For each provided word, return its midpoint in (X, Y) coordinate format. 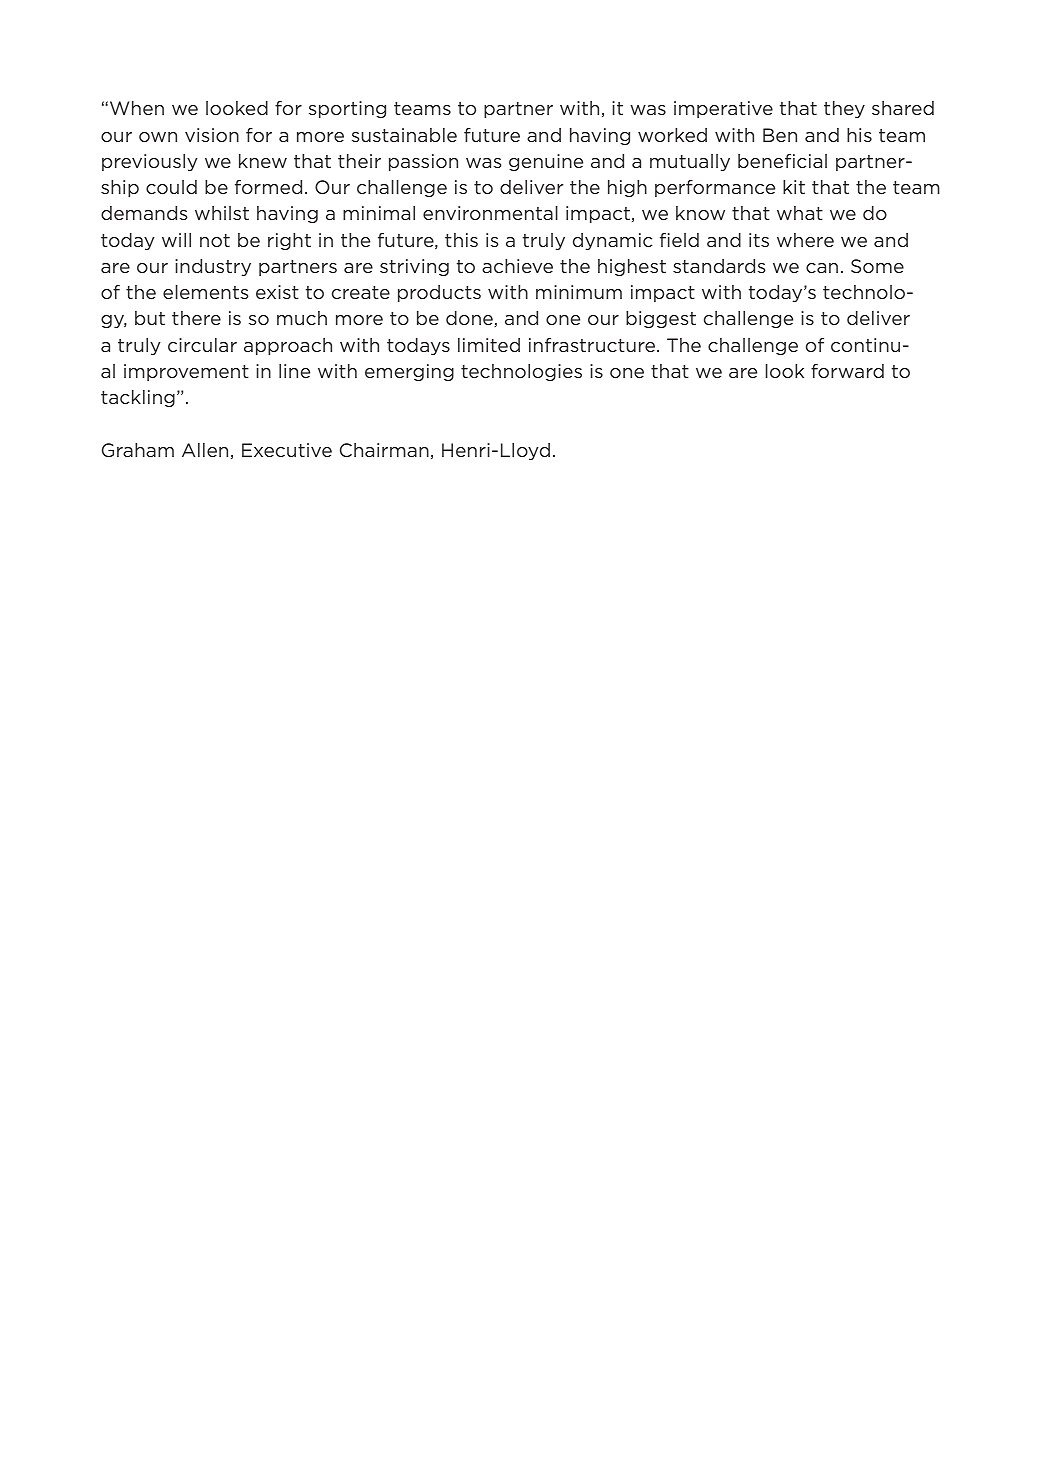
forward (847, 371)
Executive (287, 450)
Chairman (384, 450)
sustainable (404, 135)
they (844, 109)
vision (212, 135)
